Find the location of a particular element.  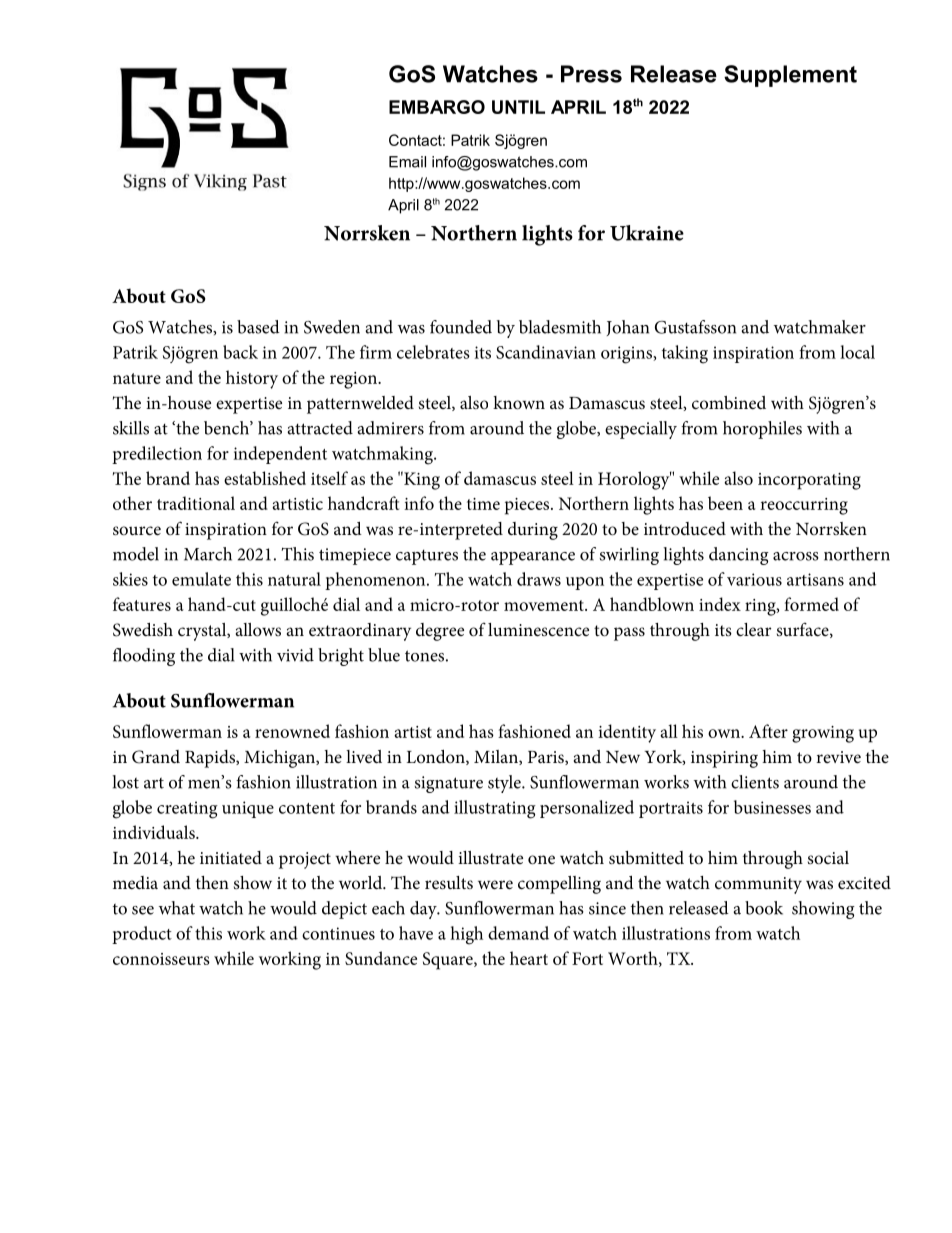

what is located at coordinates (177, 908).
